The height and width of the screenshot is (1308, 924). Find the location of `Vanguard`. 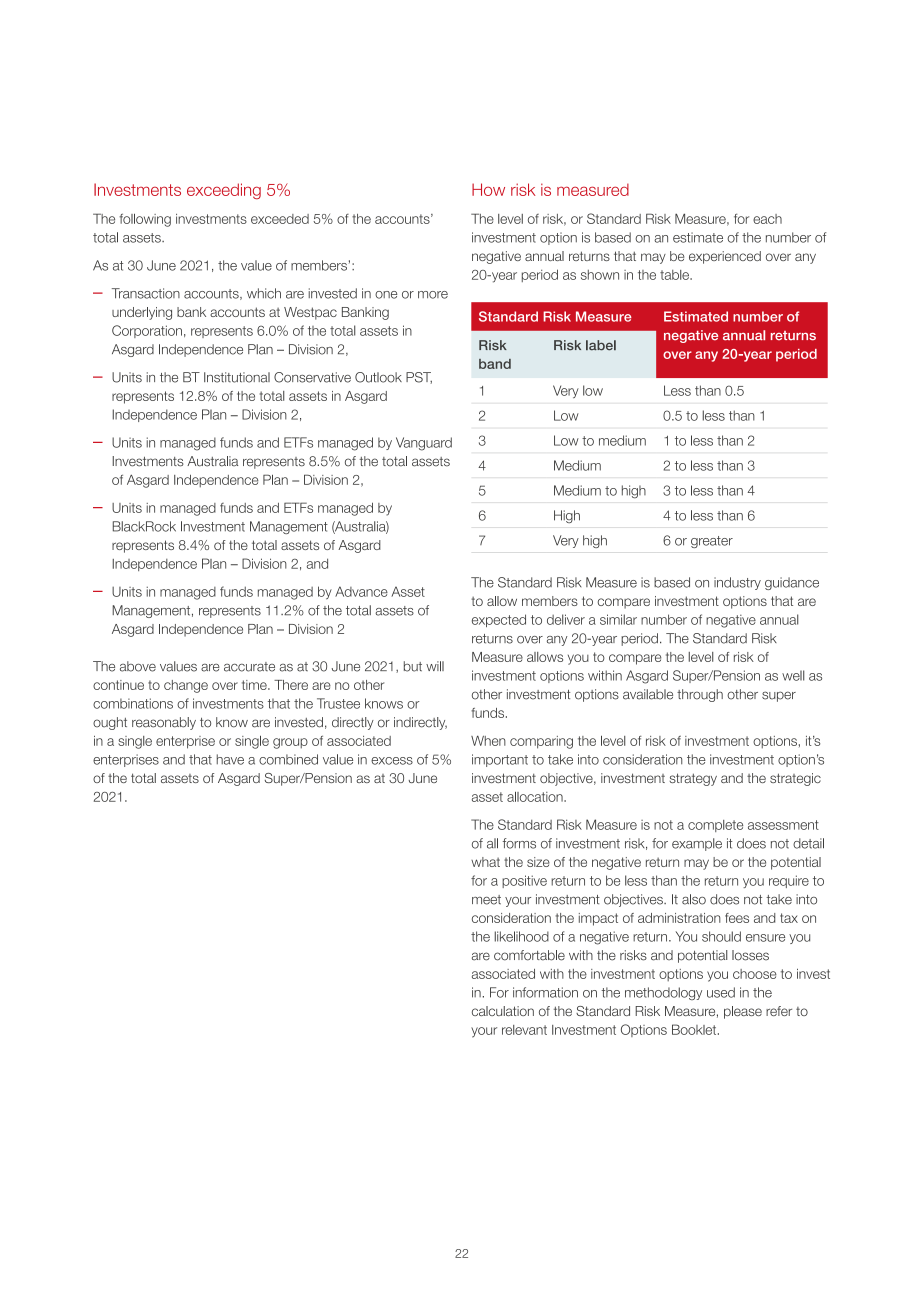

Vanguard is located at coordinates (424, 444).
